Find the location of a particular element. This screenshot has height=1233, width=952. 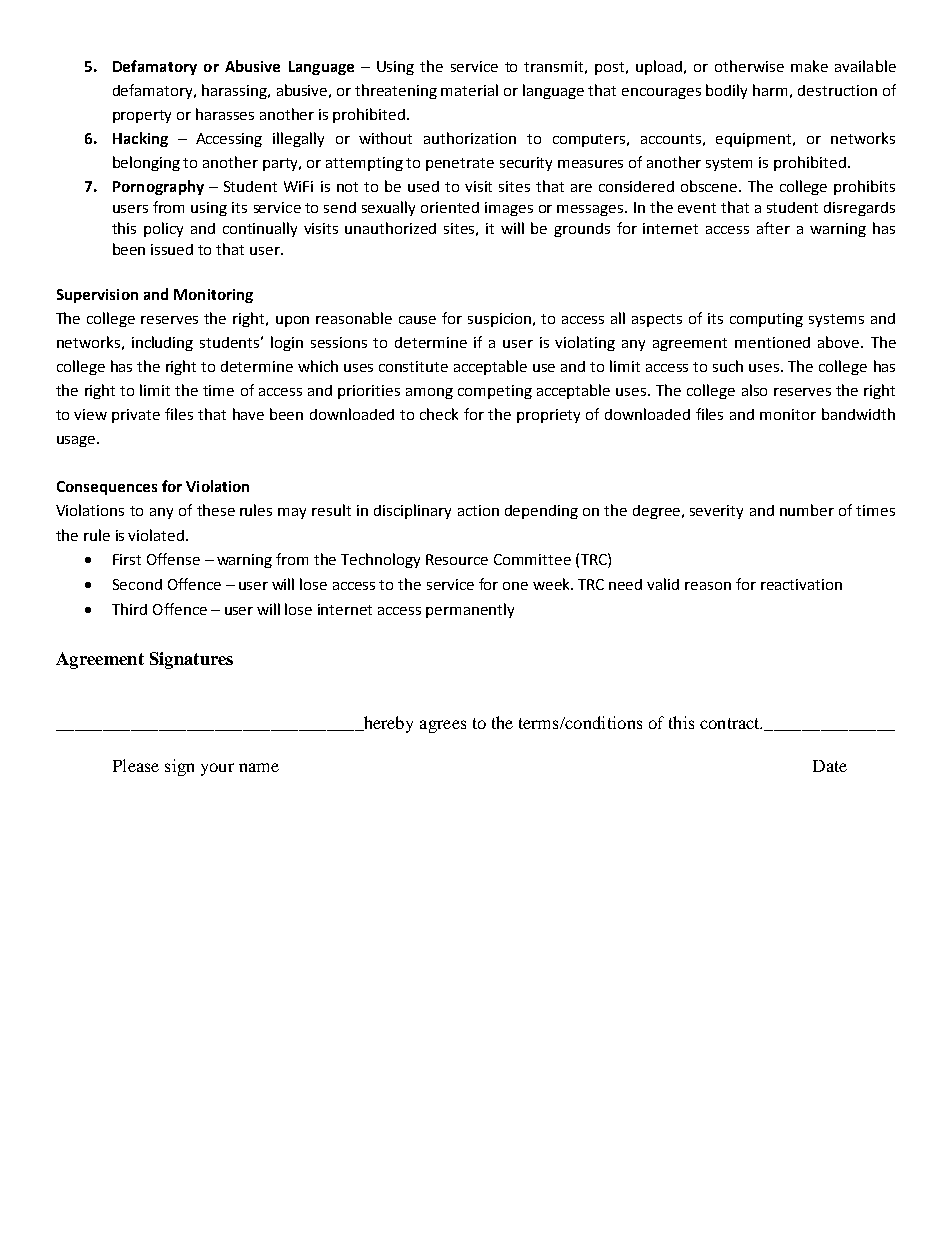

reactivation is located at coordinates (801, 584).
